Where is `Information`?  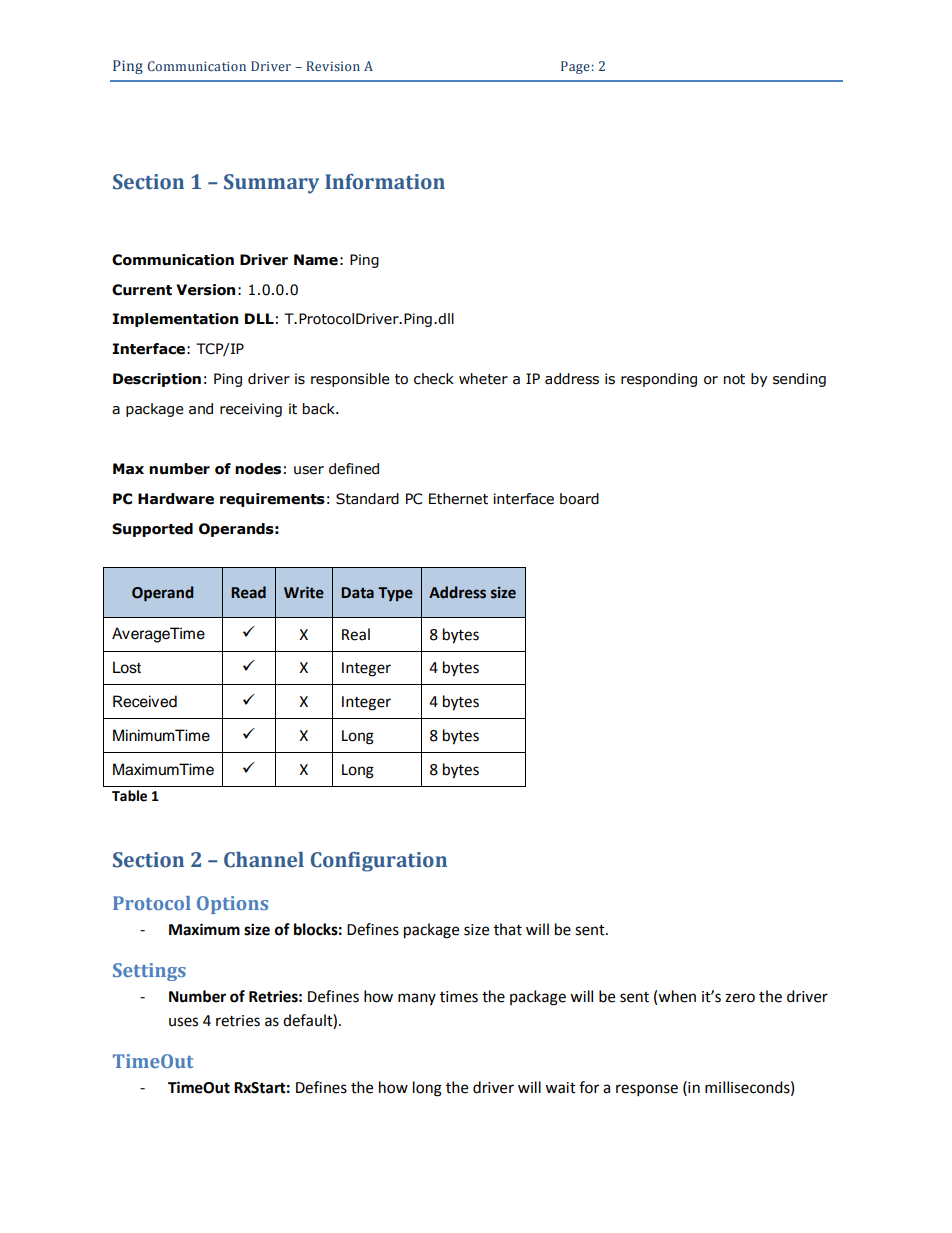 Information is located at coordinates (385, 182).
